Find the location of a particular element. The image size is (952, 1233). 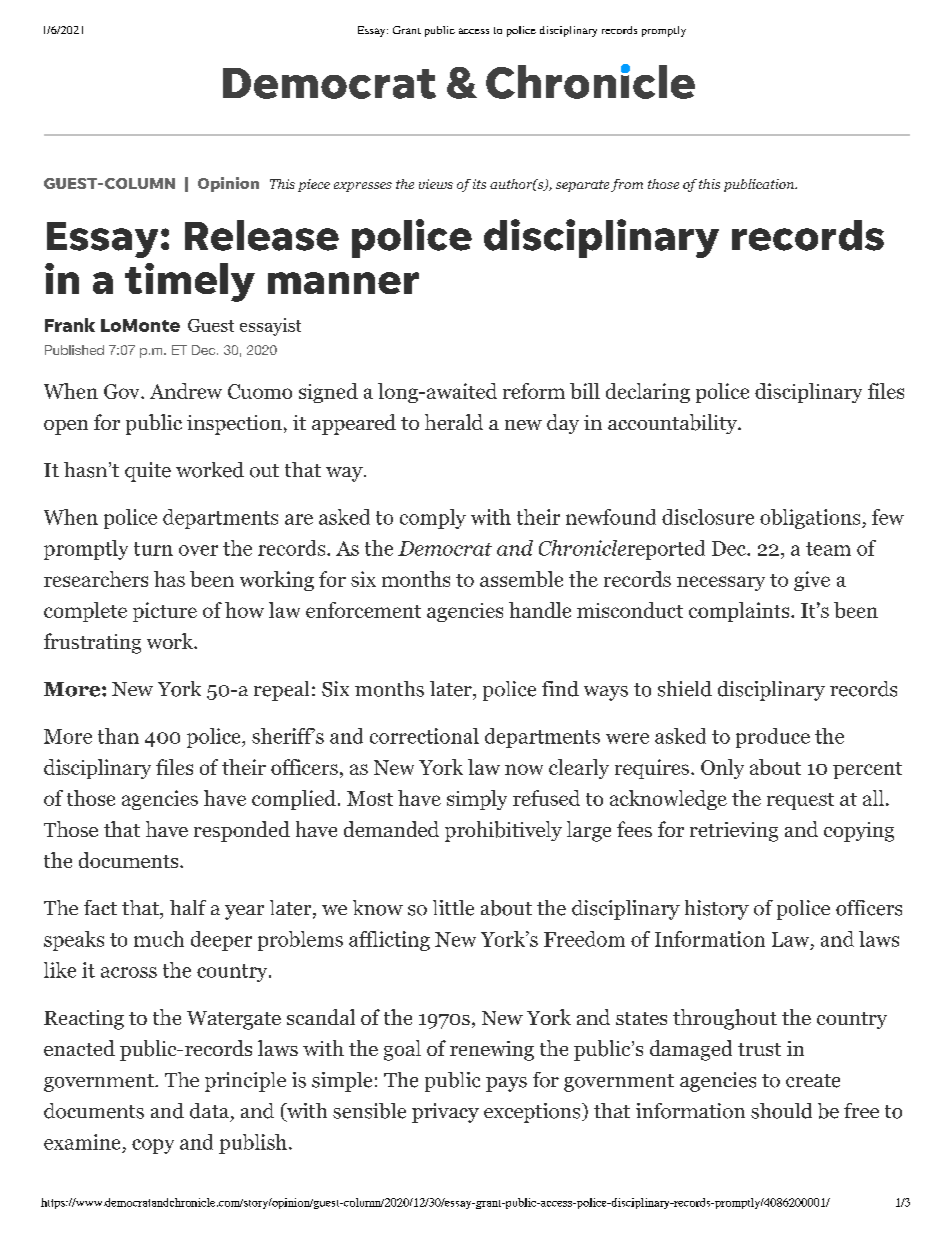

quite is located at coordinates (148, 472).
